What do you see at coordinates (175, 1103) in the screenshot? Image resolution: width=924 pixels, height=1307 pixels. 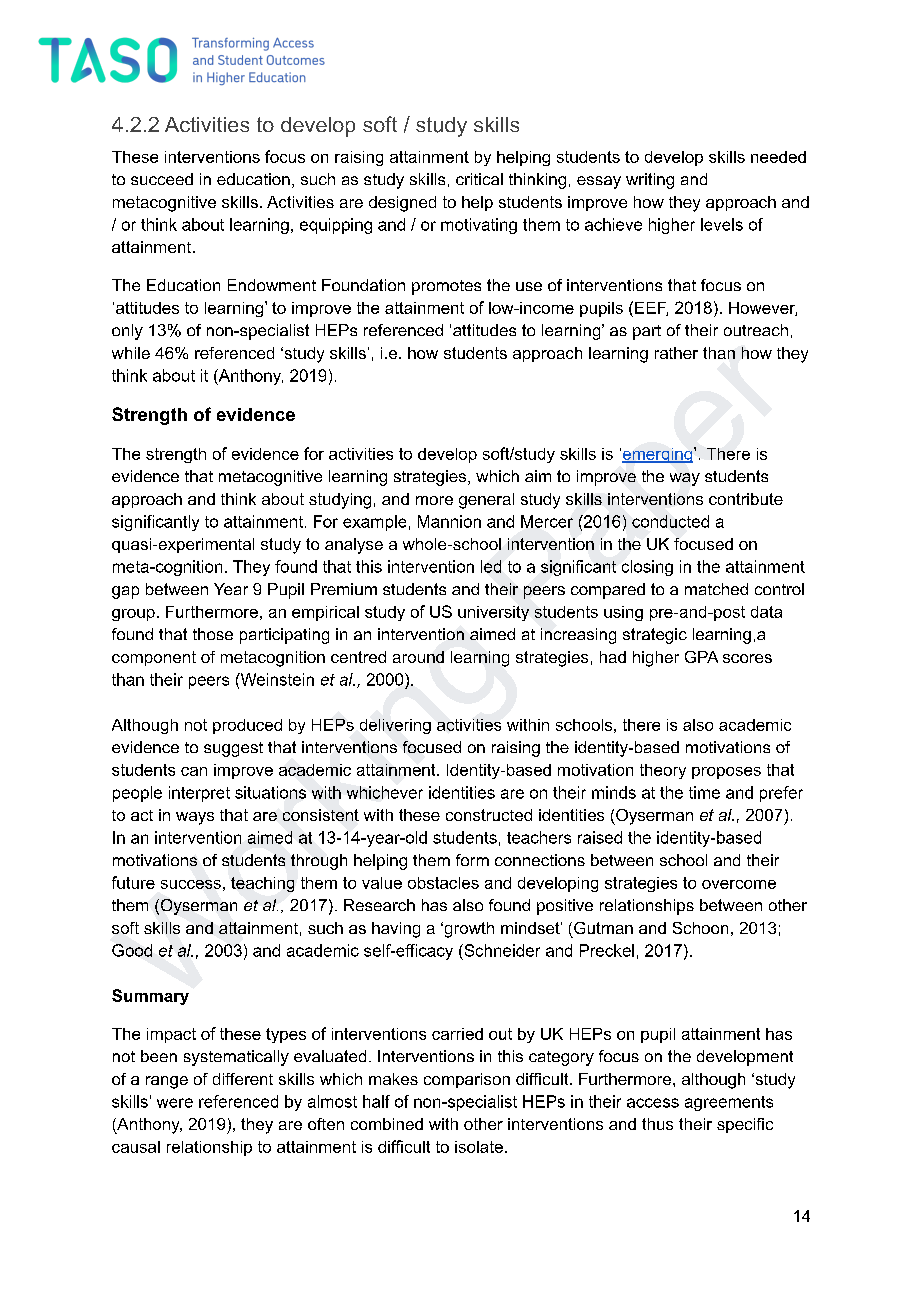 I see `were` at bounding box center [175, 1103].
